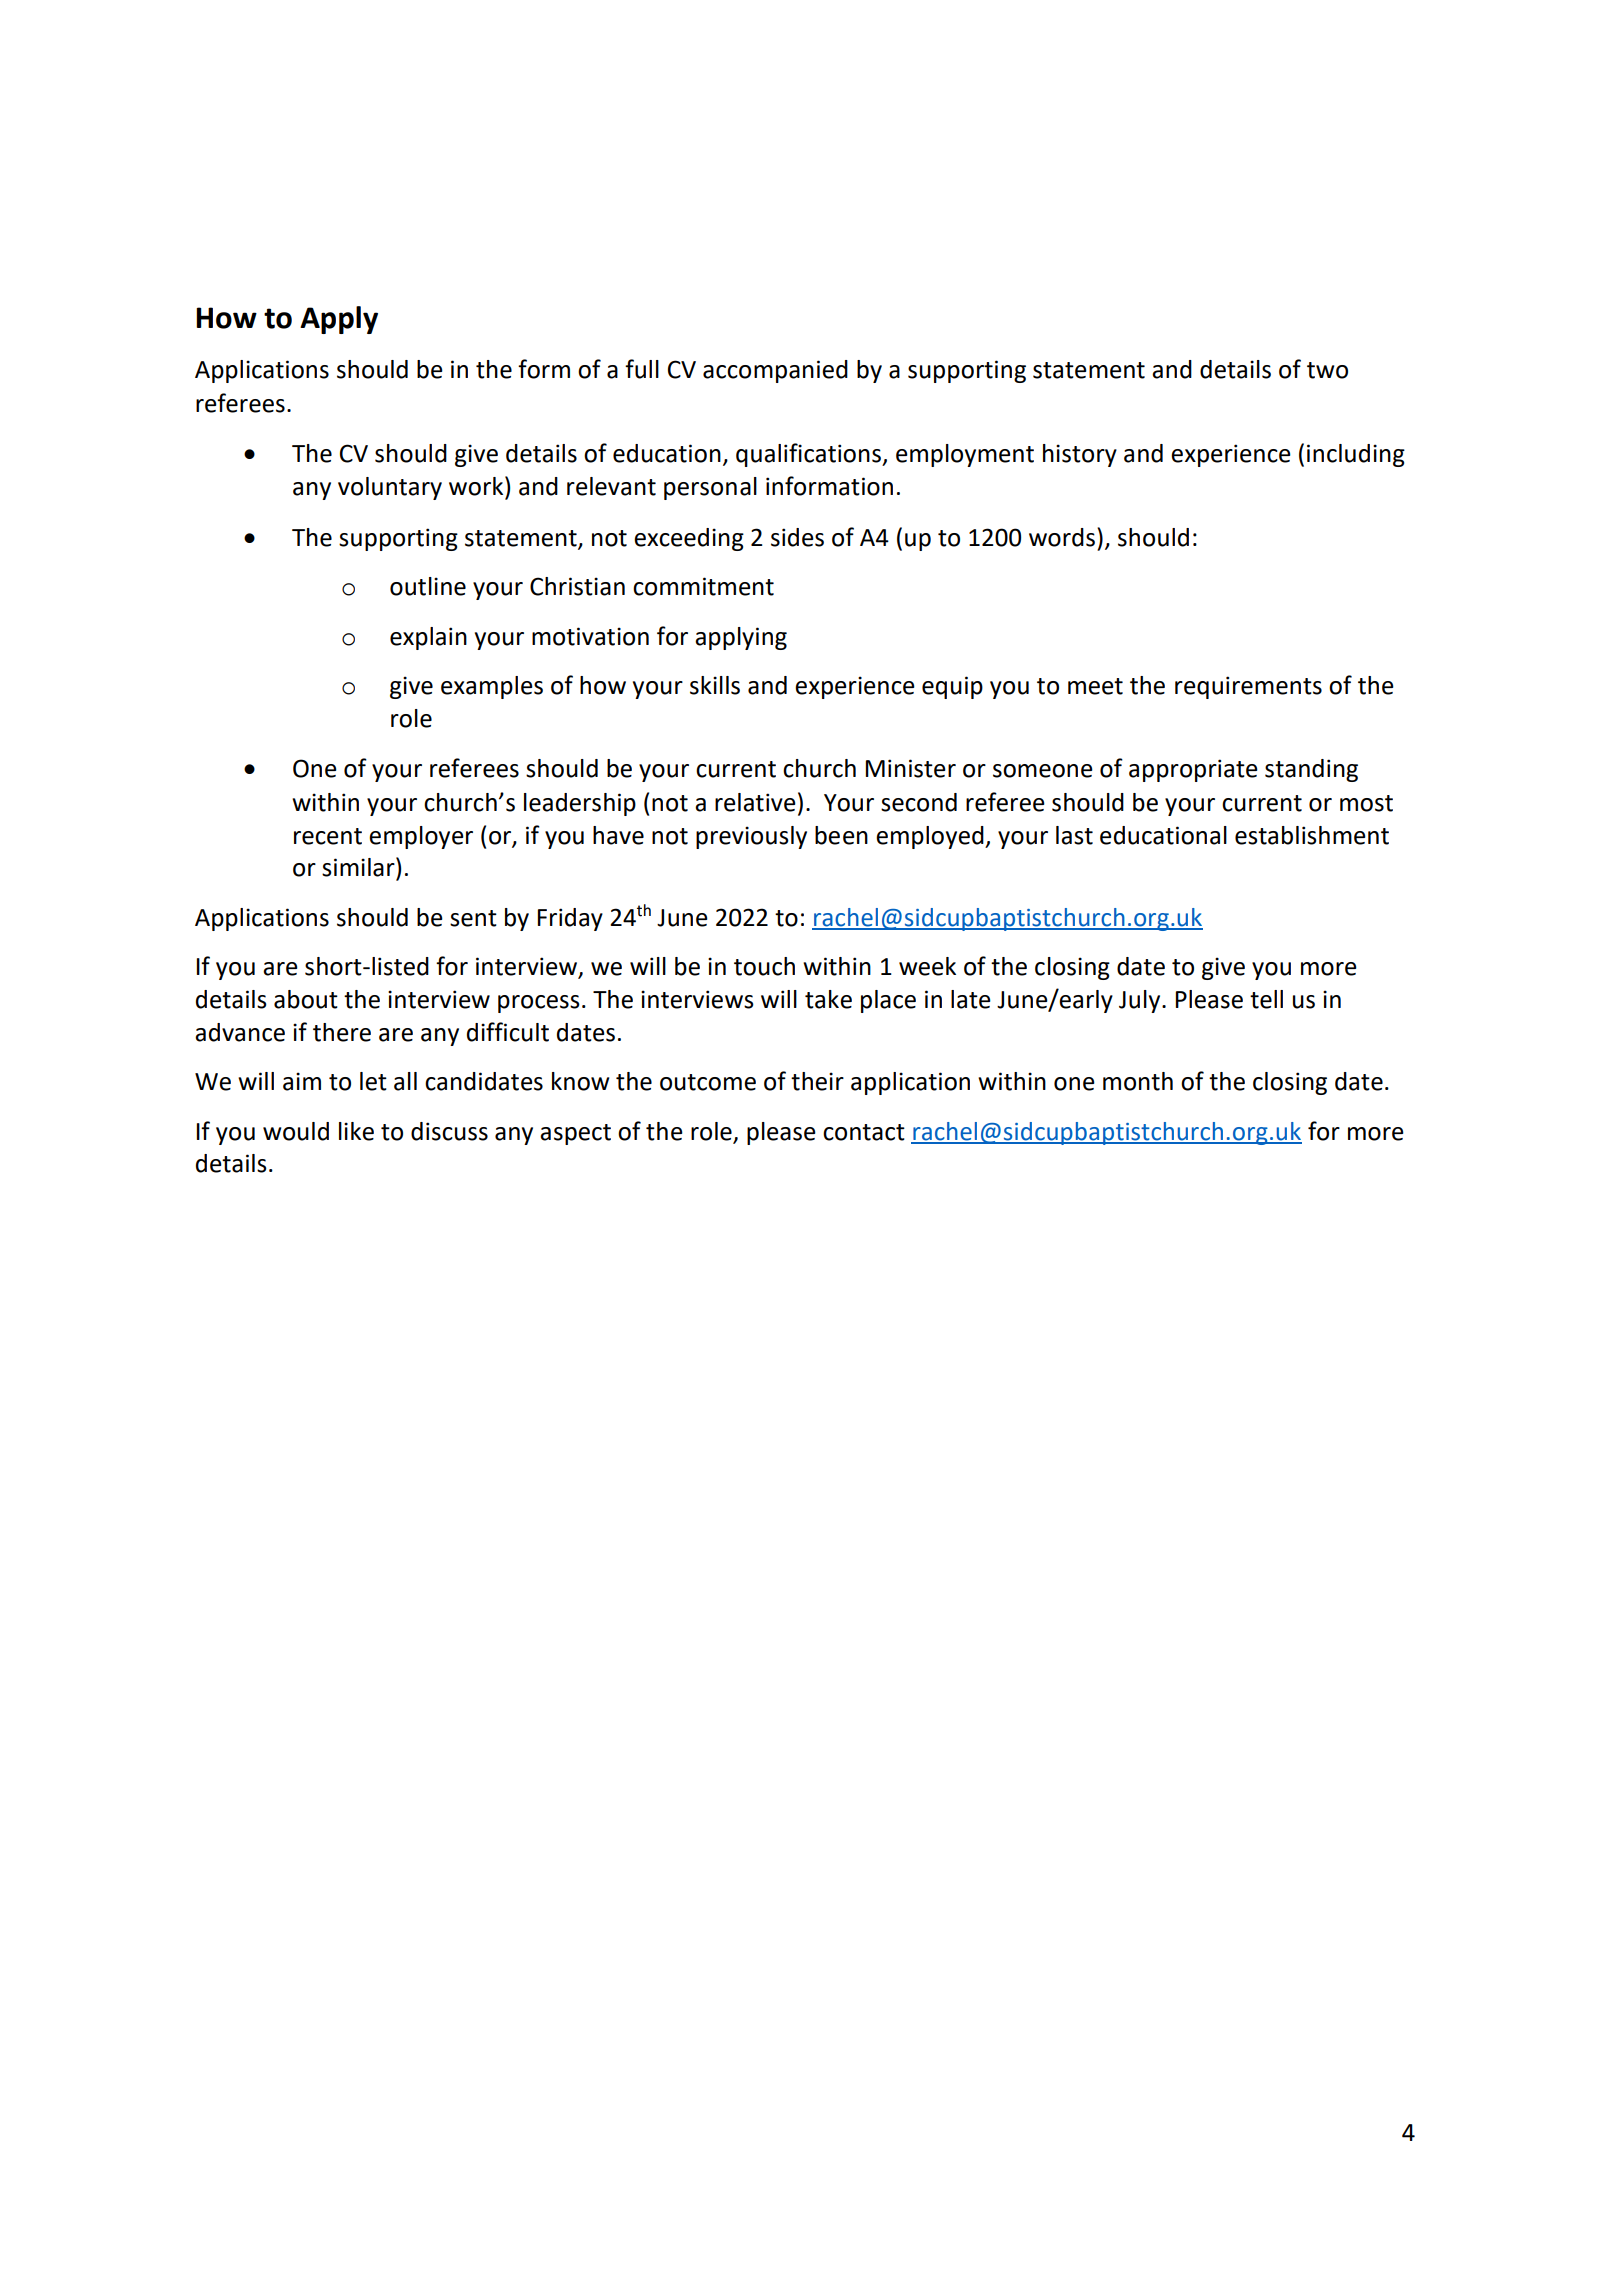 The width and height of the screenshot is (1610, 2277). What do you see at coordinates (1266, 999) in the screenshot?
I see `tell` at bounding box center [1266, 999].
